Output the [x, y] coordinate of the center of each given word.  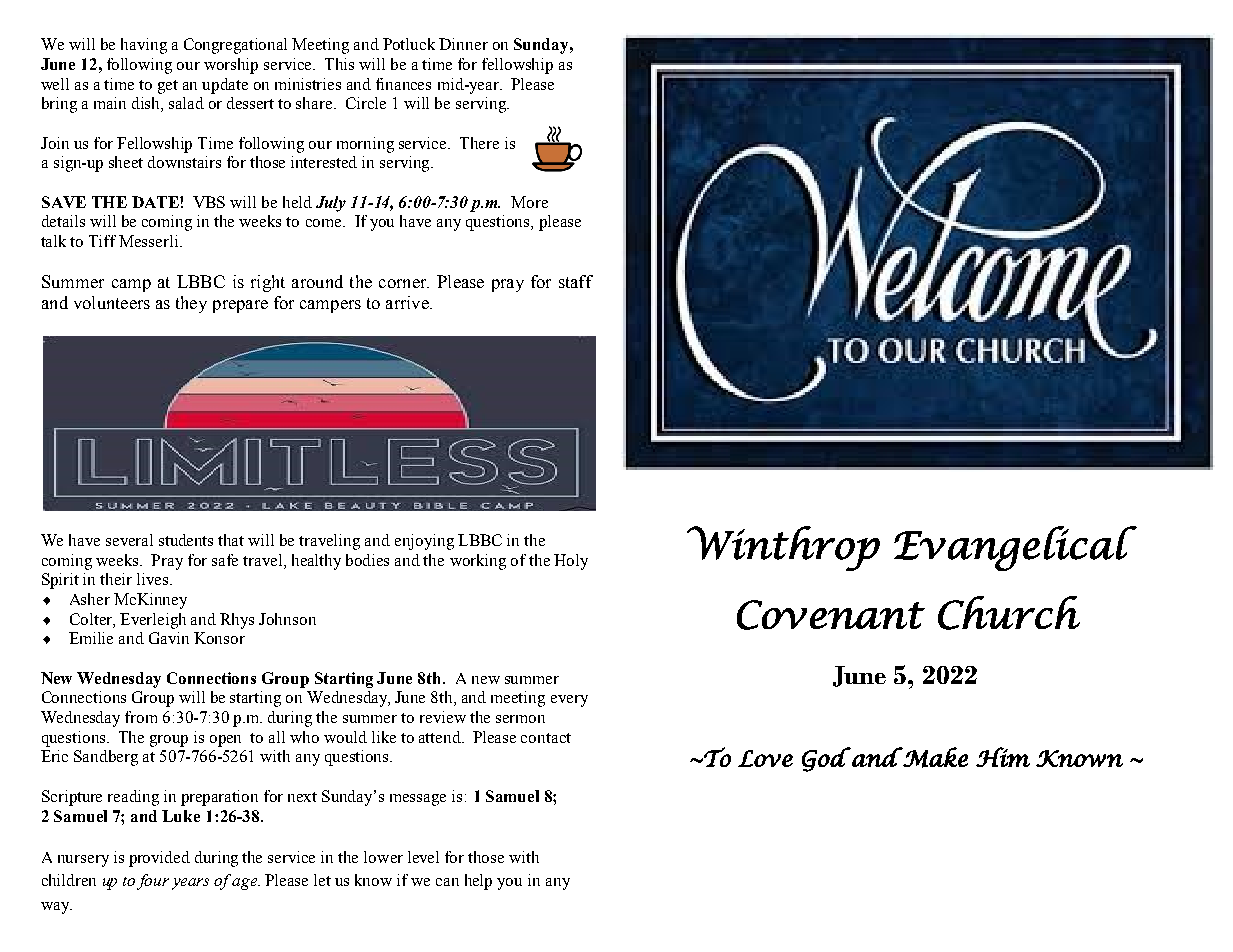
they [191, 304]
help [478, 882]
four [153, 882]
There [479, 143]
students [186, 540]
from [141, 717]
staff [576, 281]
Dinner [463, 44]
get [168, 87]
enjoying [424, 542]
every [569, 701]
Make [934, 757]
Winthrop [783, 548]
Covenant [831, 615]
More [529, 202]
